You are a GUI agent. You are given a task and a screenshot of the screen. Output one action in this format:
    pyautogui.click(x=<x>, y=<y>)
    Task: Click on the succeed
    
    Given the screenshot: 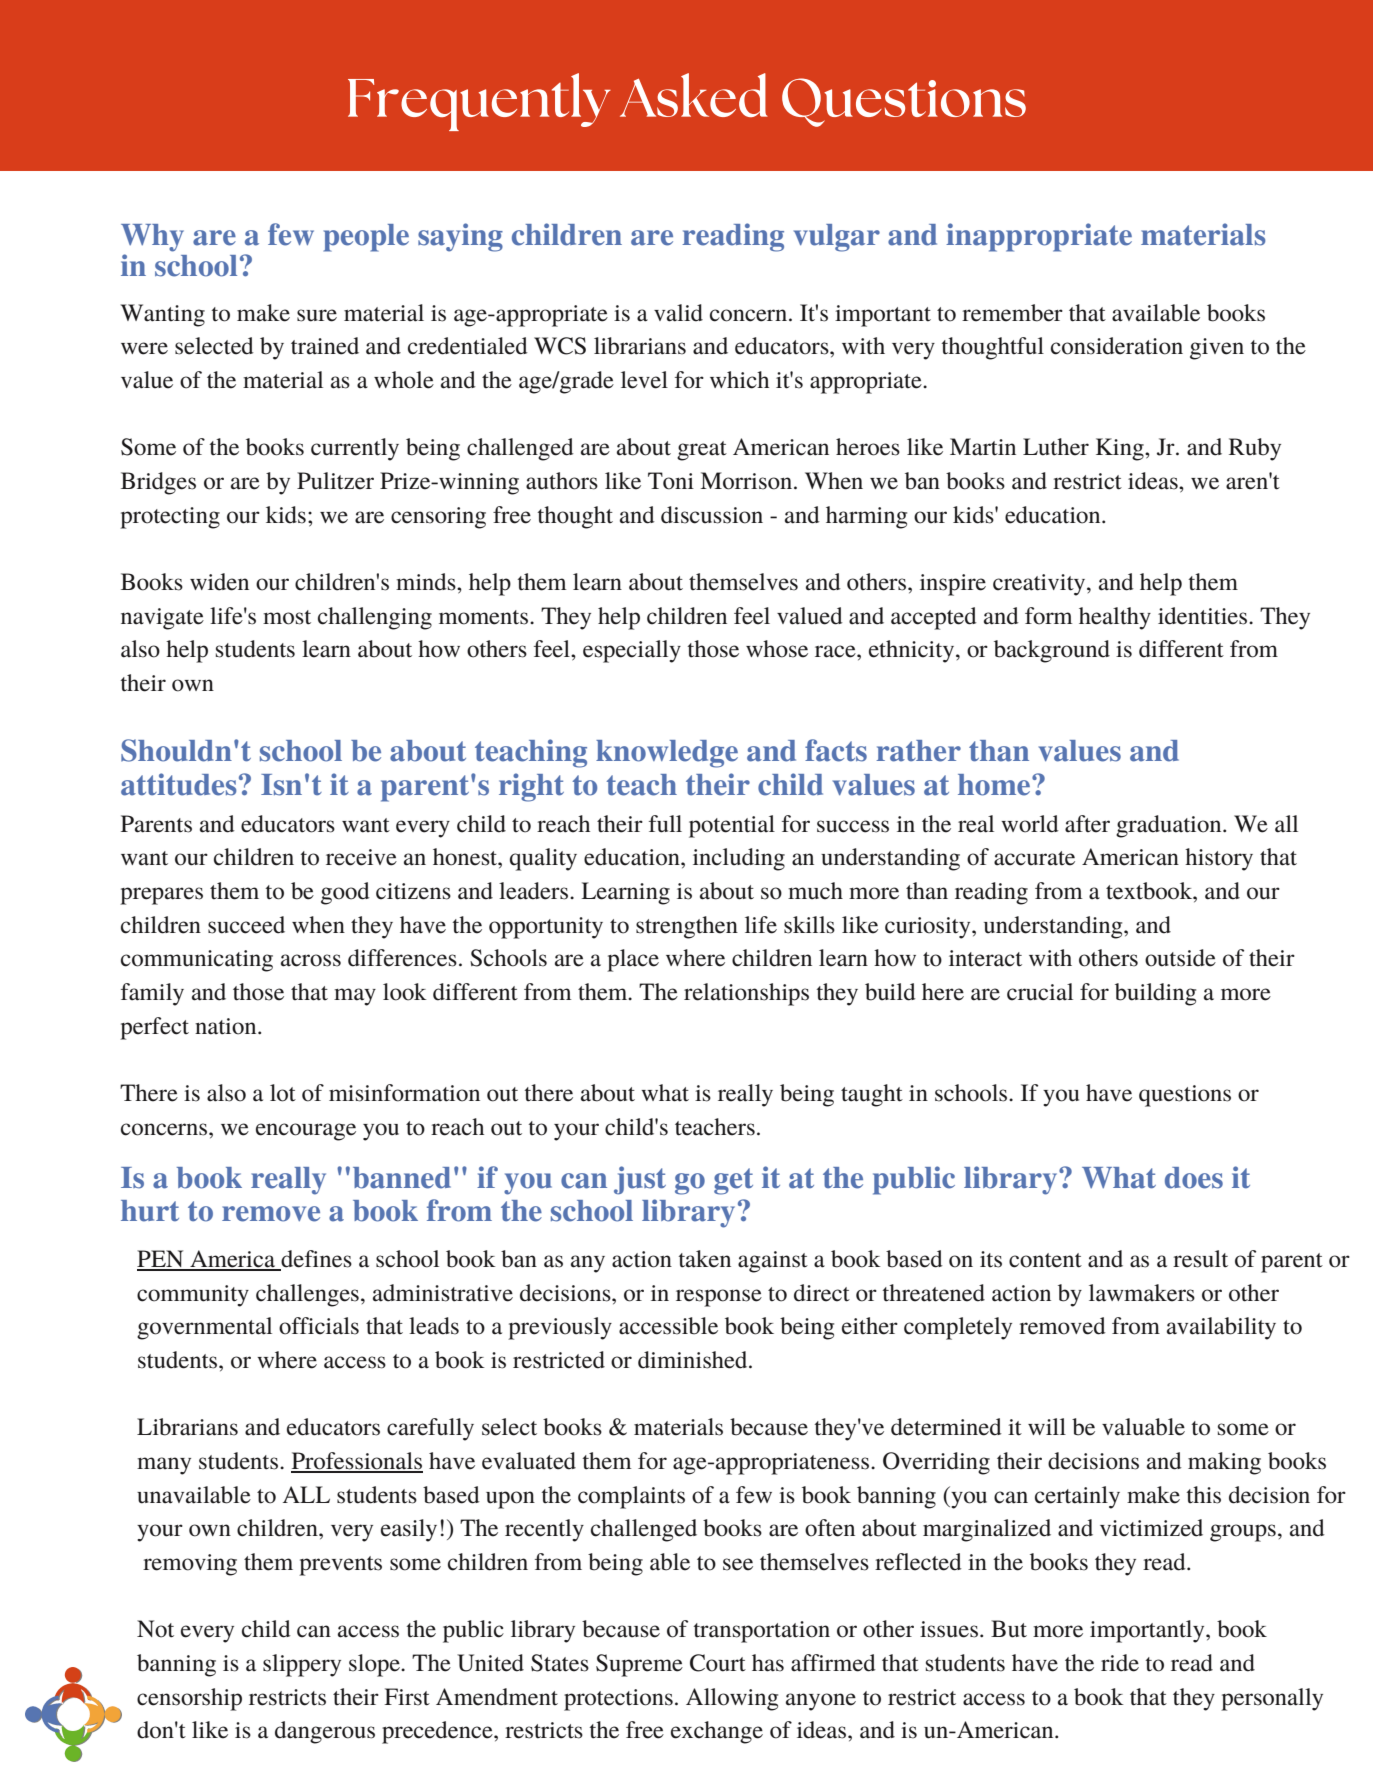 What is the action you would take?
    pyautogui.click(x=246, y=925)
